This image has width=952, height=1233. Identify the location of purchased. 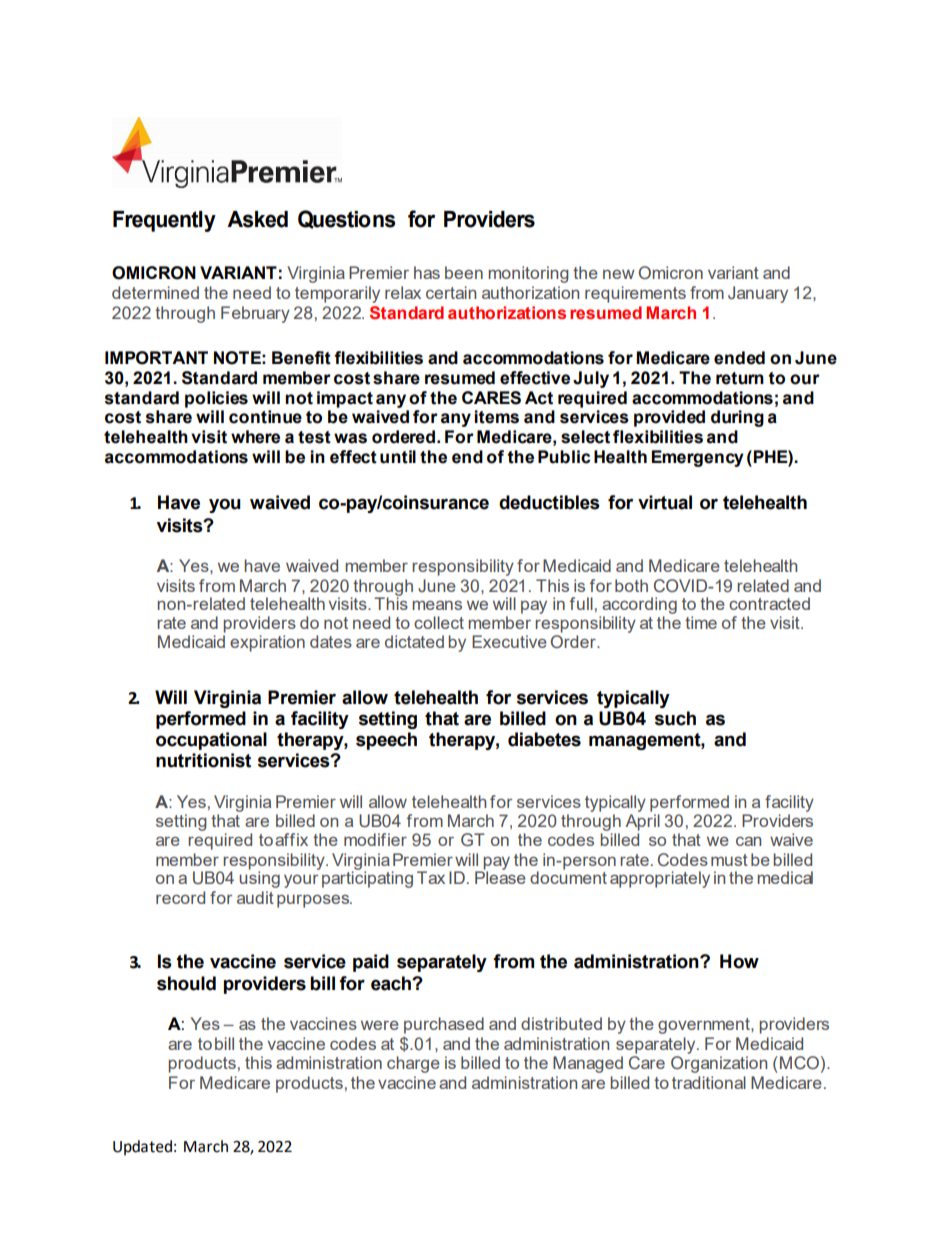
(444, 1025).
